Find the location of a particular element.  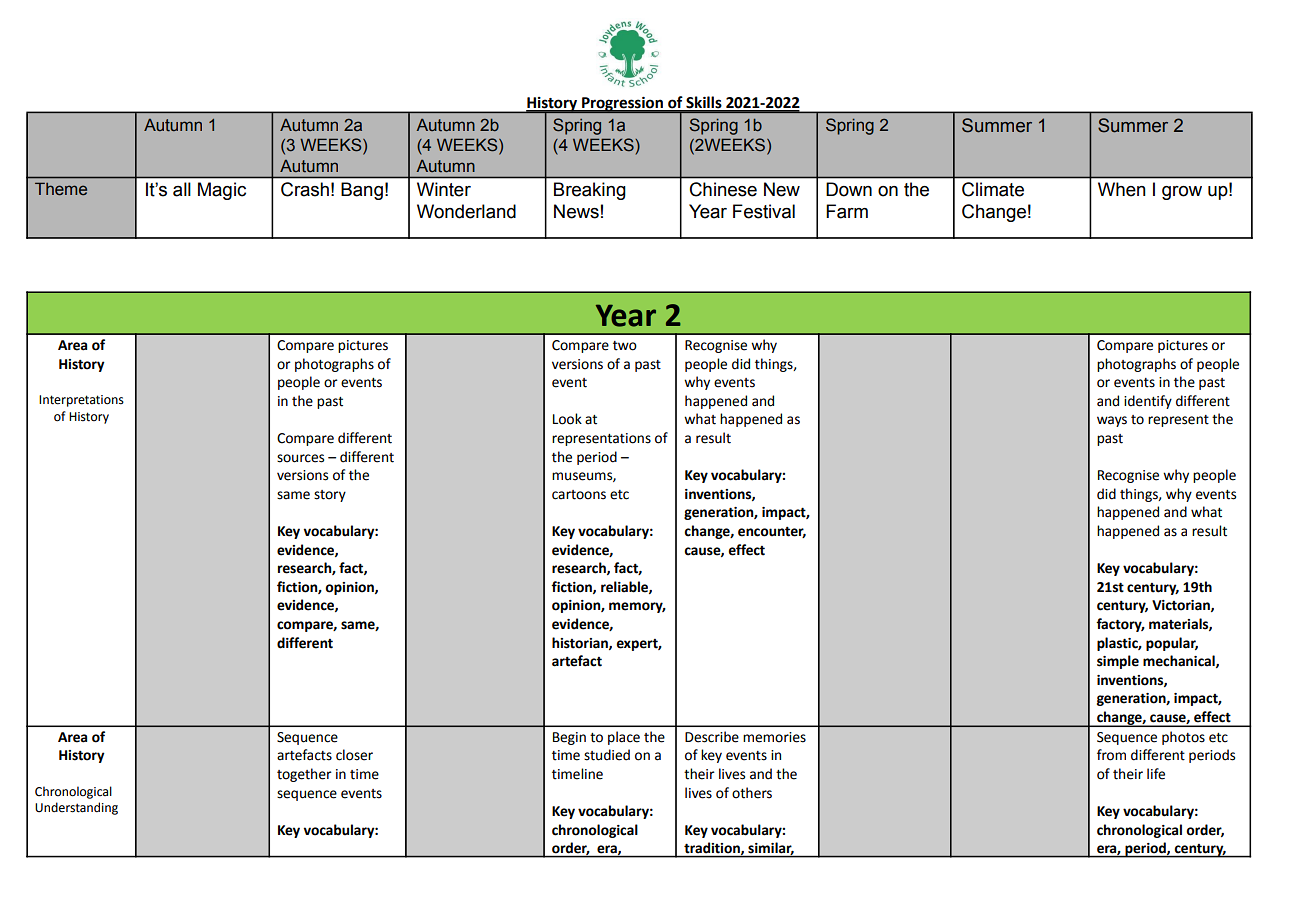

When is located at coordinates (1122, 189).
